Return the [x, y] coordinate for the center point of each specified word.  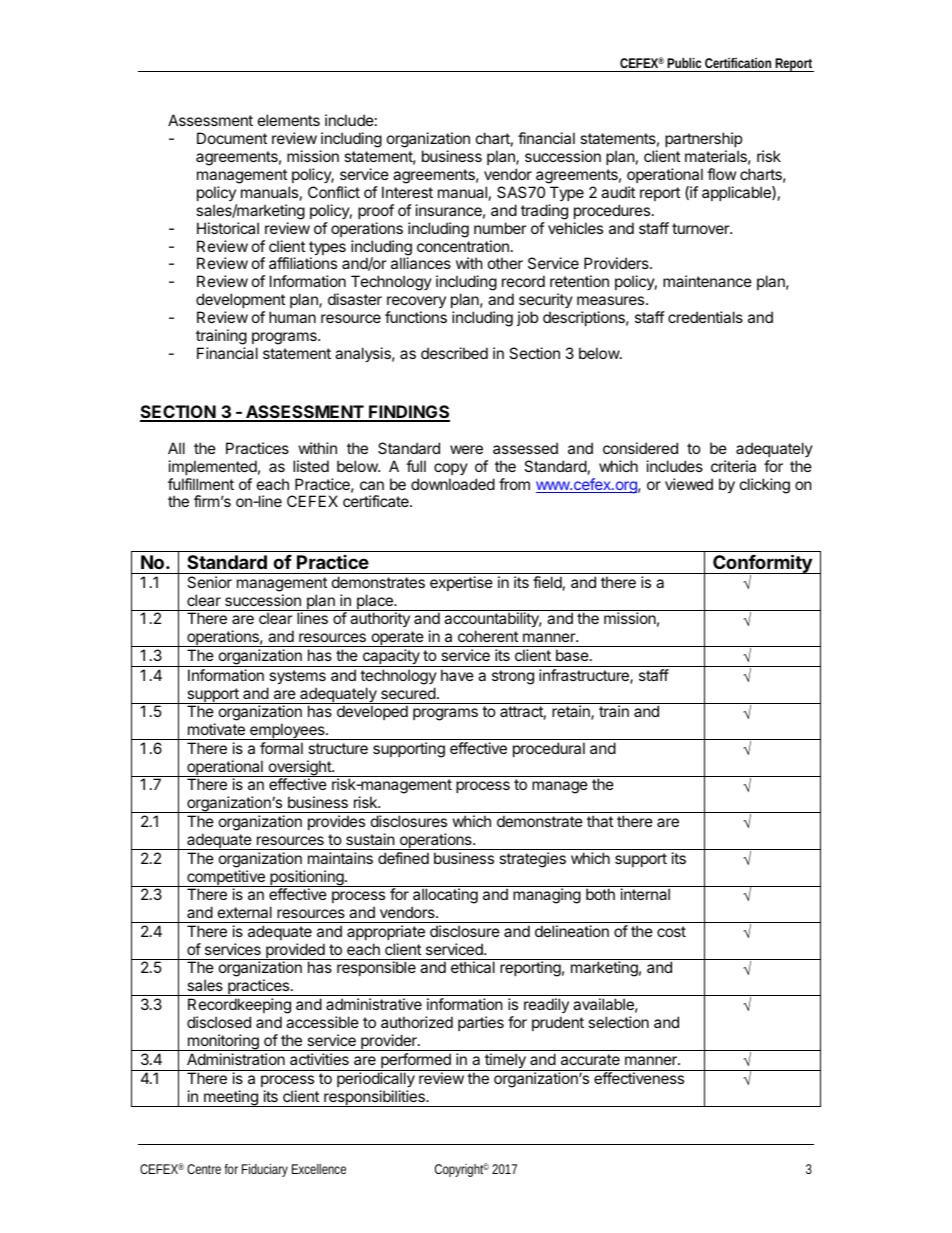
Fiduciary [265, 1170]
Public [684, 63]
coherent [488, 636]
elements [289, 120]
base [573, 655]
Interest [407, 192]
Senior [209, 582]
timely [505, 1062]
